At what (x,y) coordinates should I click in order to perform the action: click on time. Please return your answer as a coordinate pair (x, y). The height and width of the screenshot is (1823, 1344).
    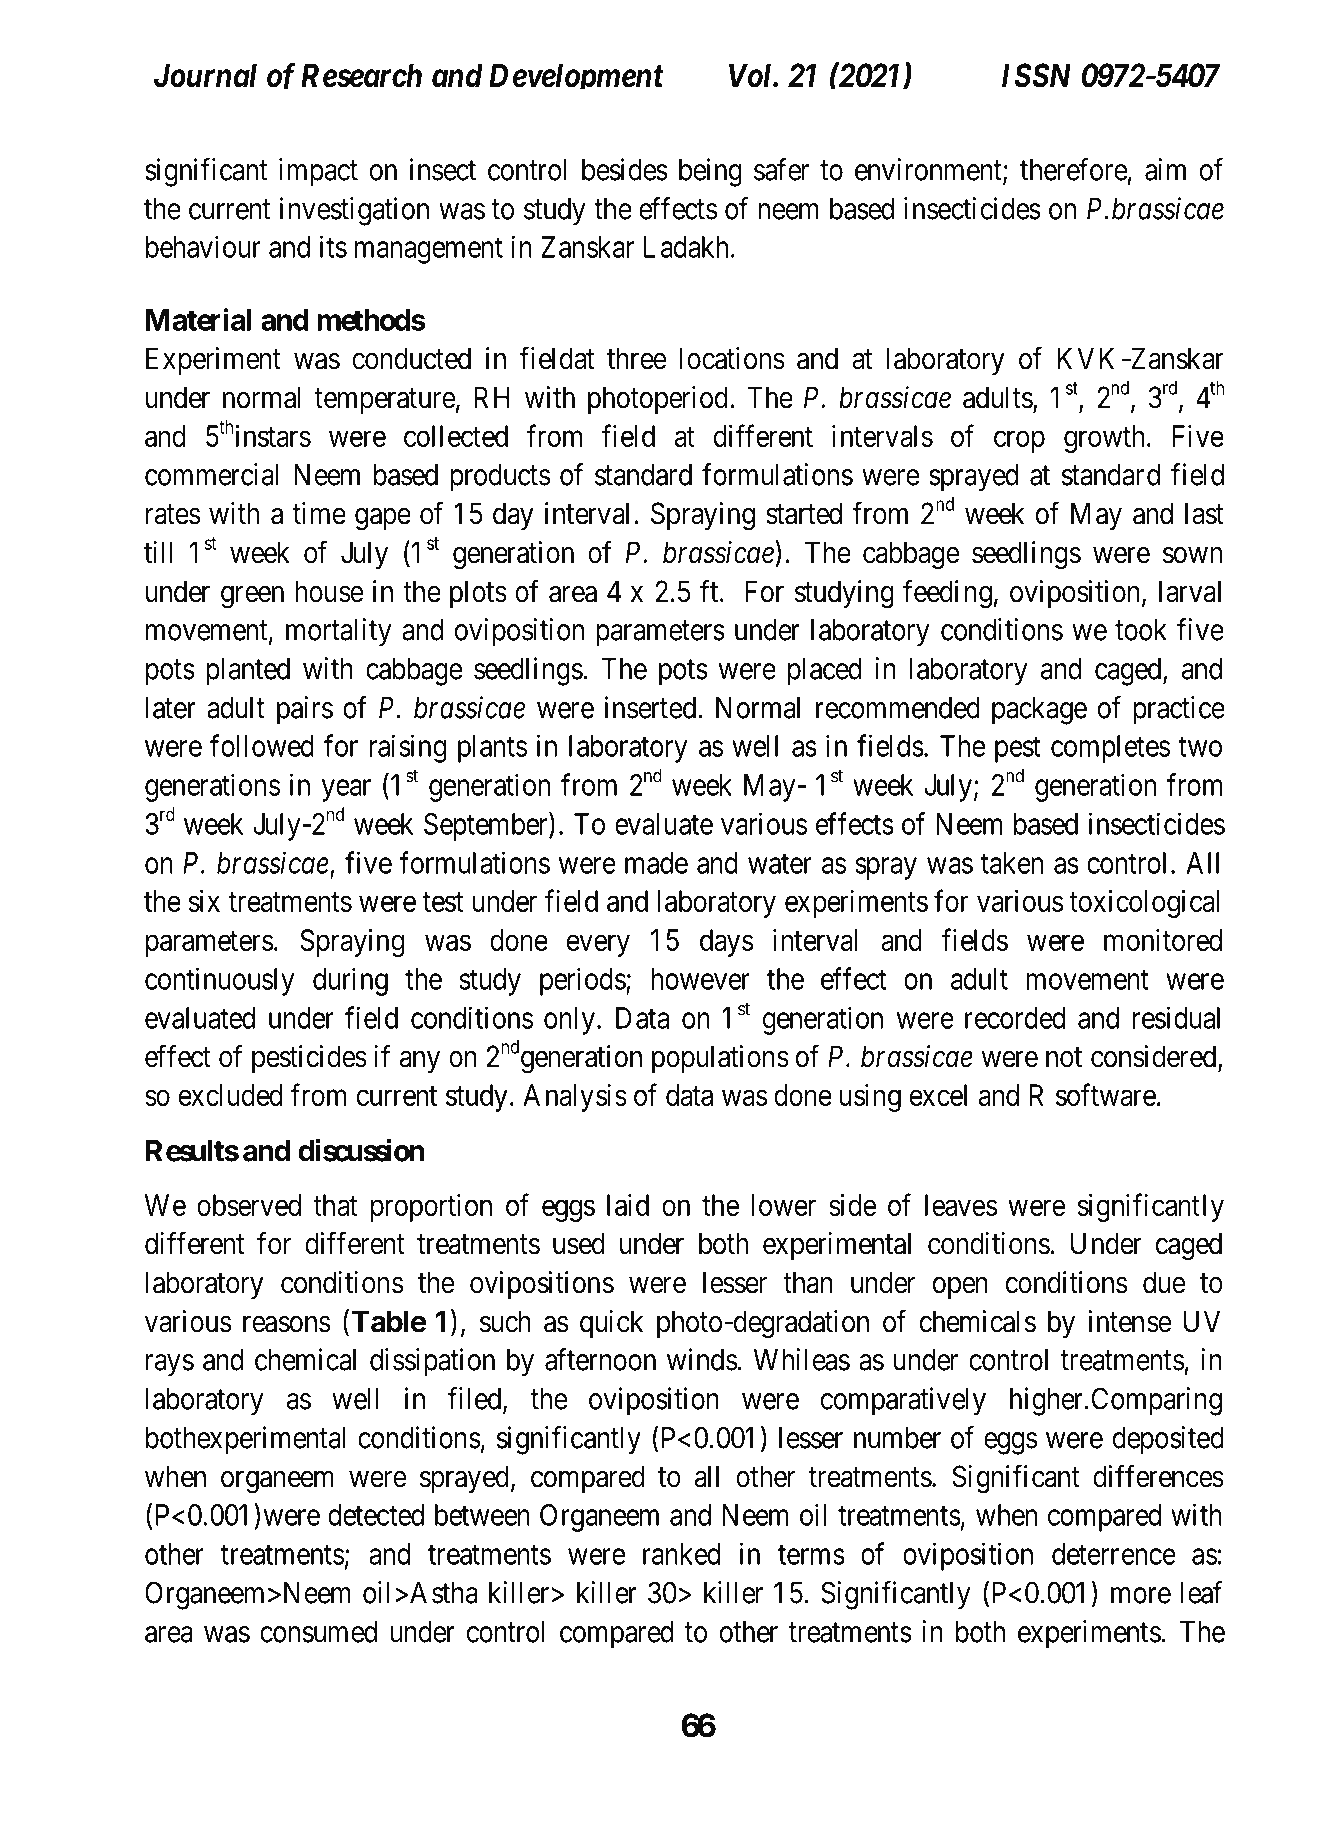
    Looking at the image, I should click on (319, 513).
